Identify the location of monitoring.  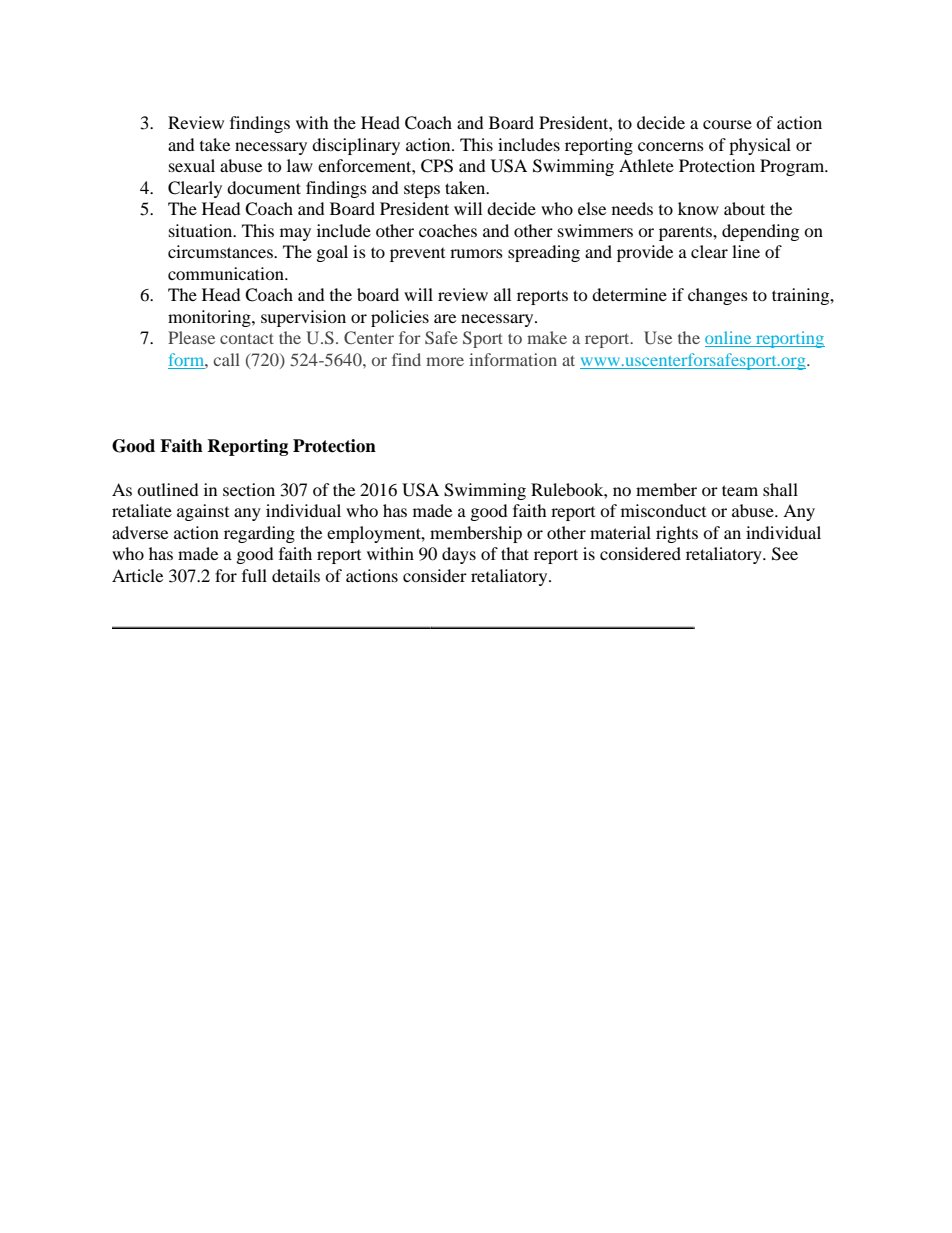
(210, 318).
